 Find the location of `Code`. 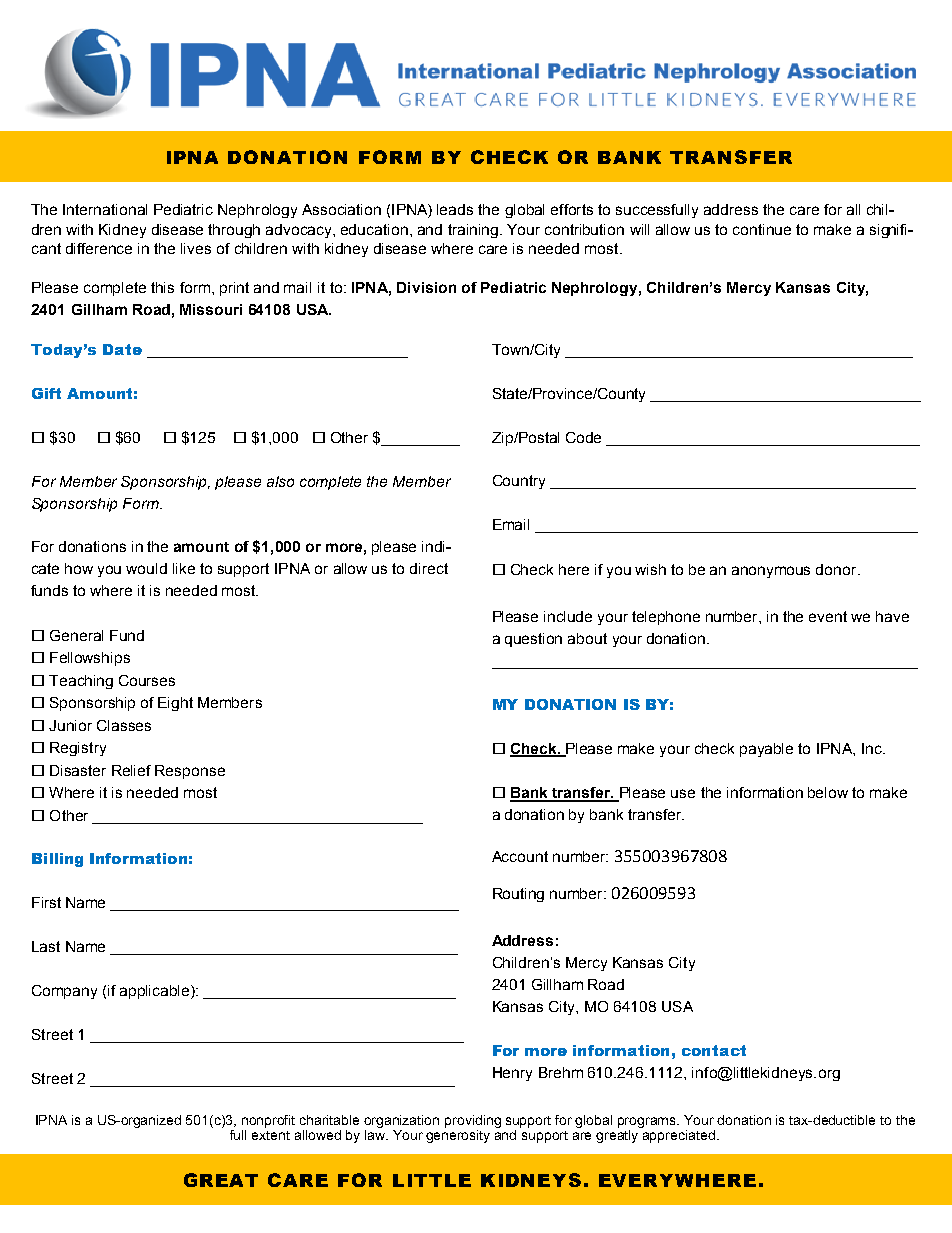

Code is located at coordinates (583, 437).
